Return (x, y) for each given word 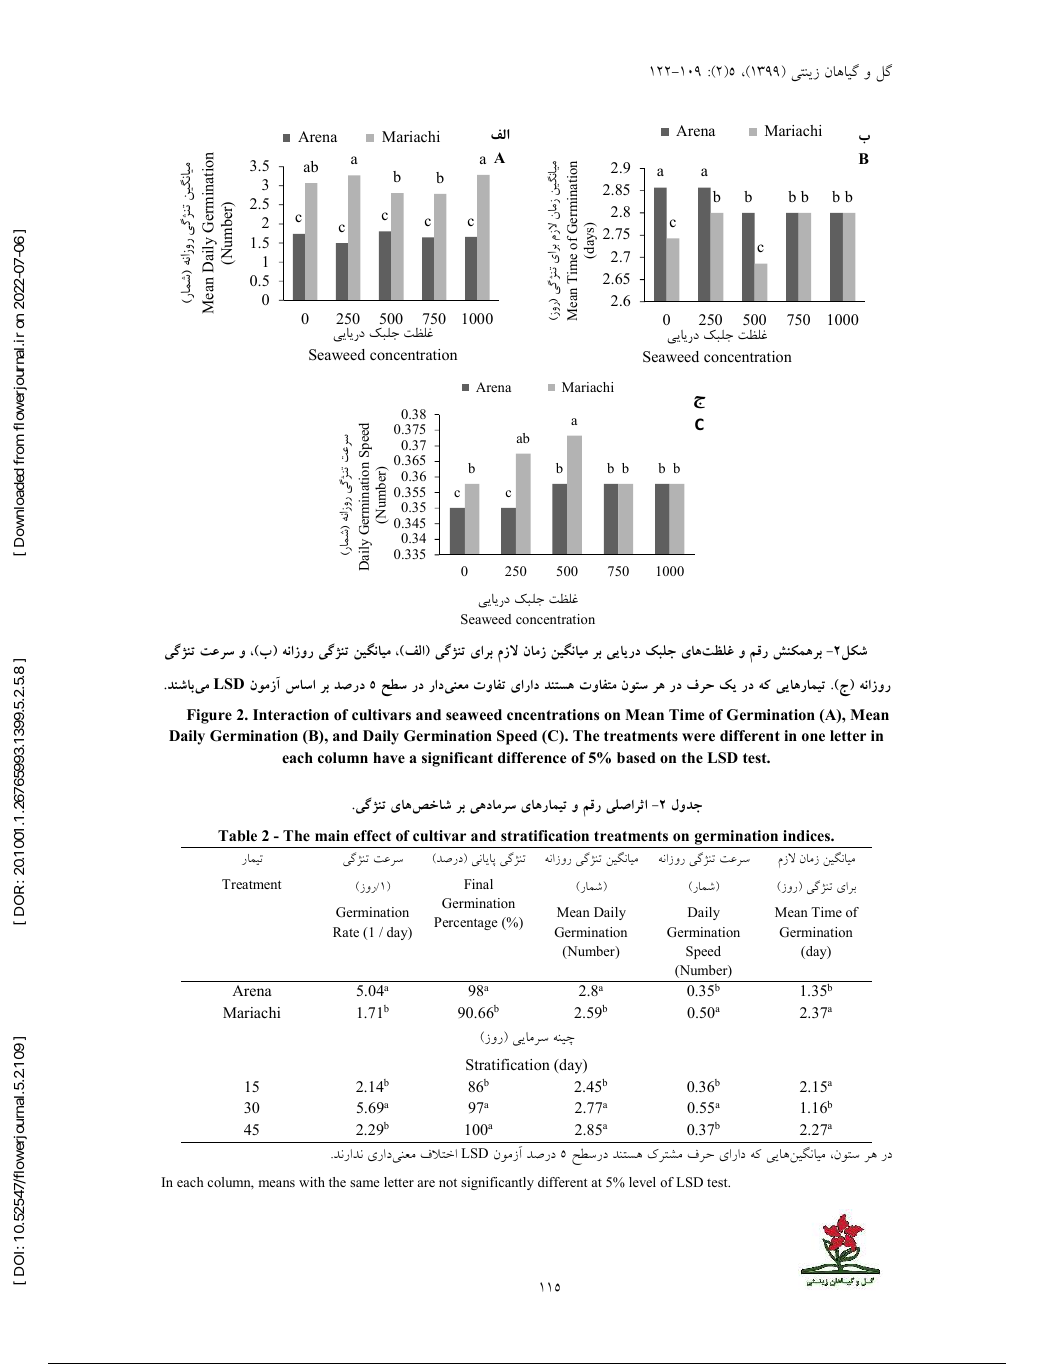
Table (237, 835)
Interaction (291, 715)
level (642, 1182)
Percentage (466, 923)
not (448, 1182)
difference (532, 757)
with (312, 1182)
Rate (346, 932)
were (698, 737)
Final (478, 884)
